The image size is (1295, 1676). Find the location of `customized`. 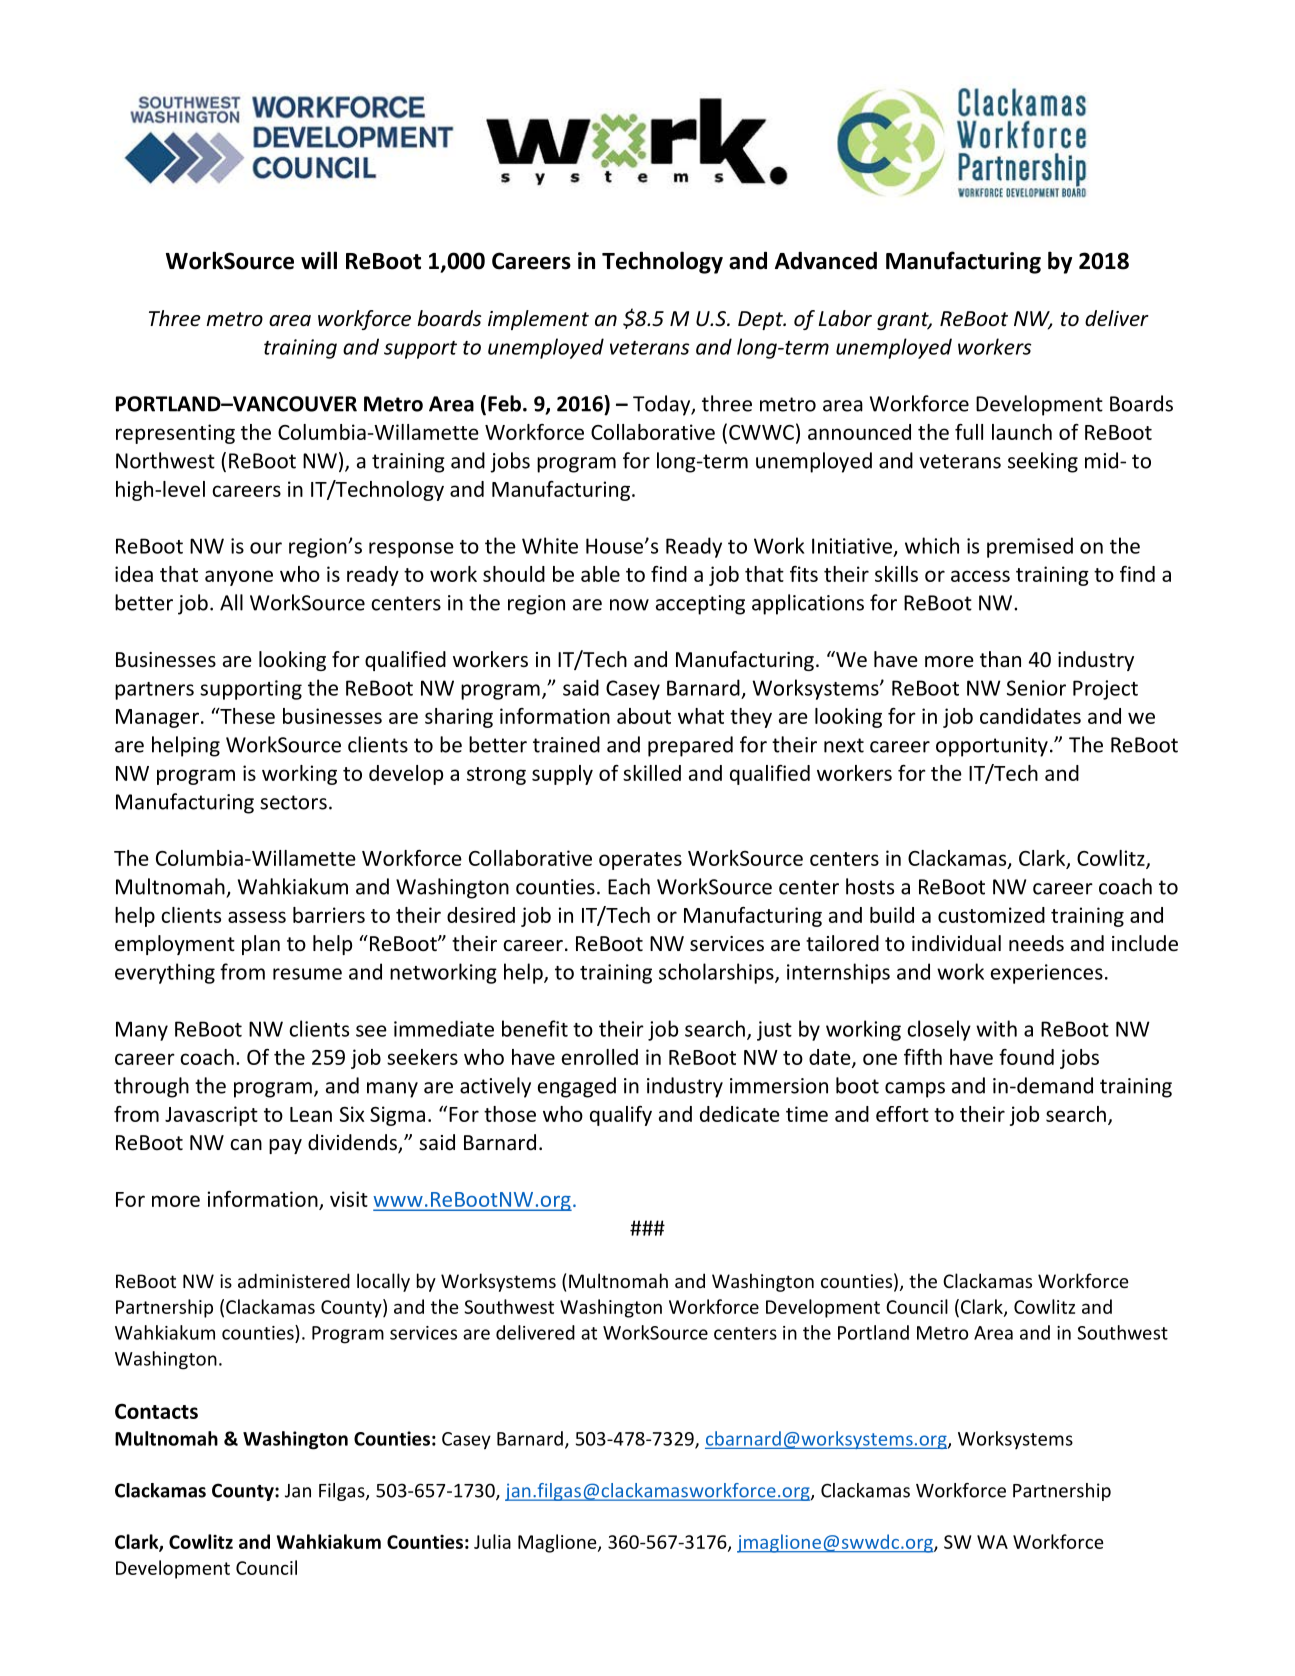

customized is located at coordinates (991, 915).
